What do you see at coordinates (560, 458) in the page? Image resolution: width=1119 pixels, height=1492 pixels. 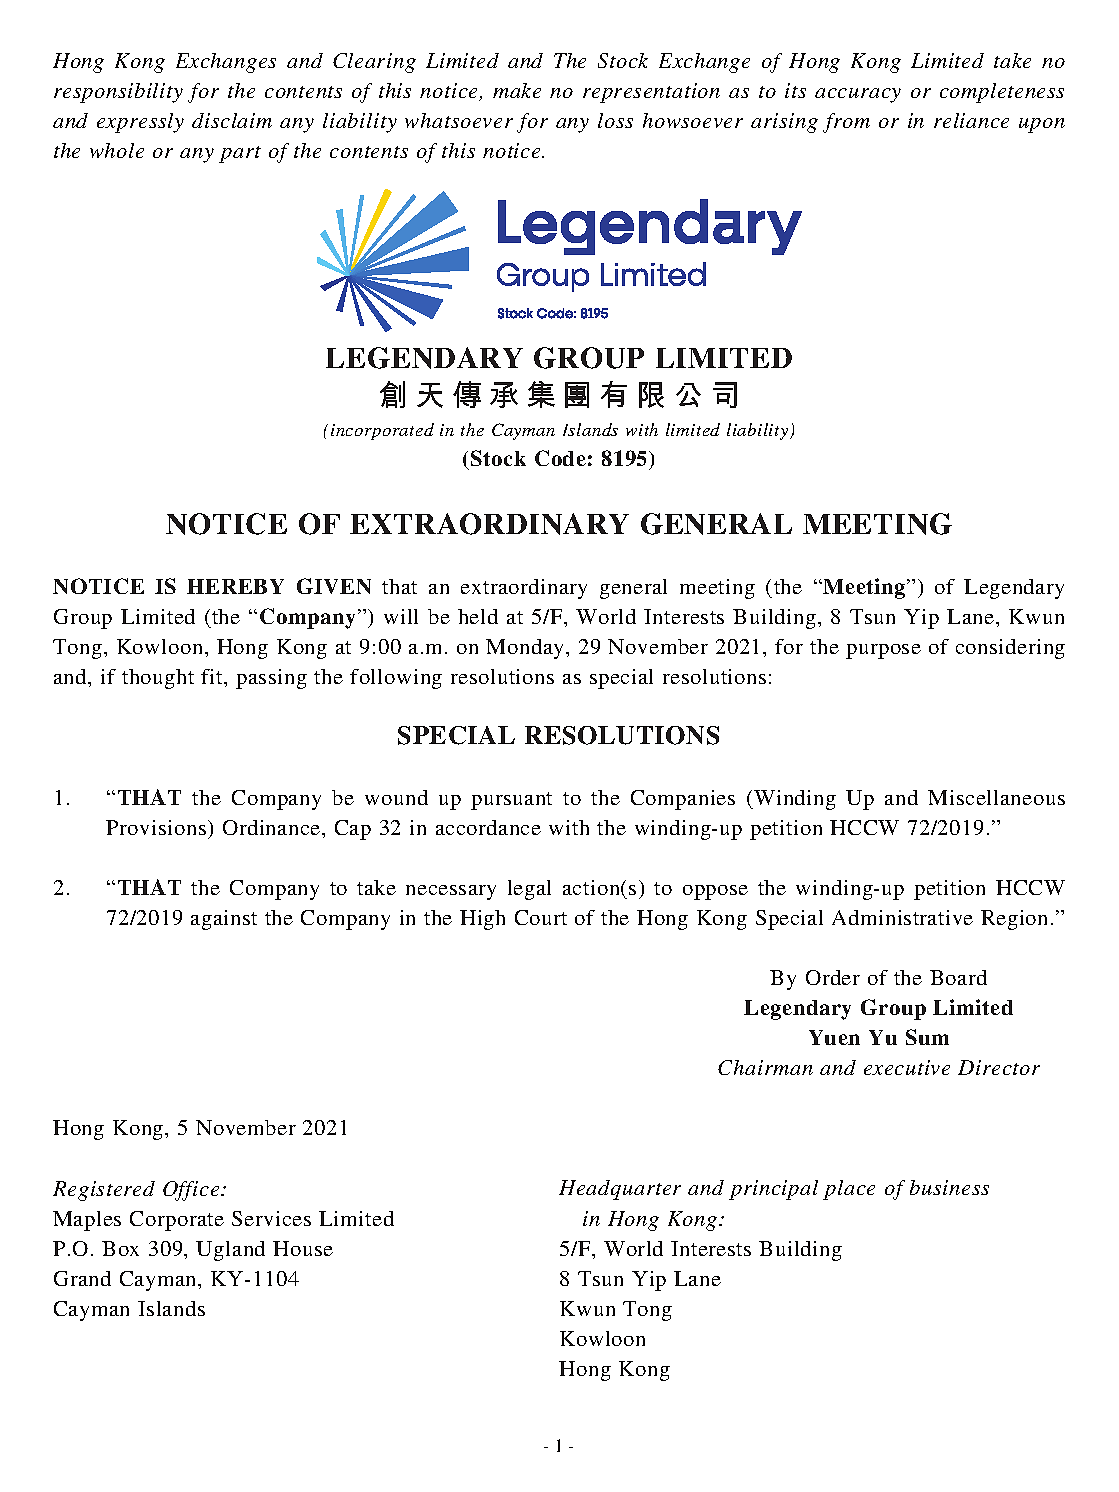 I see `Code` at bounding box center [560, 458].
